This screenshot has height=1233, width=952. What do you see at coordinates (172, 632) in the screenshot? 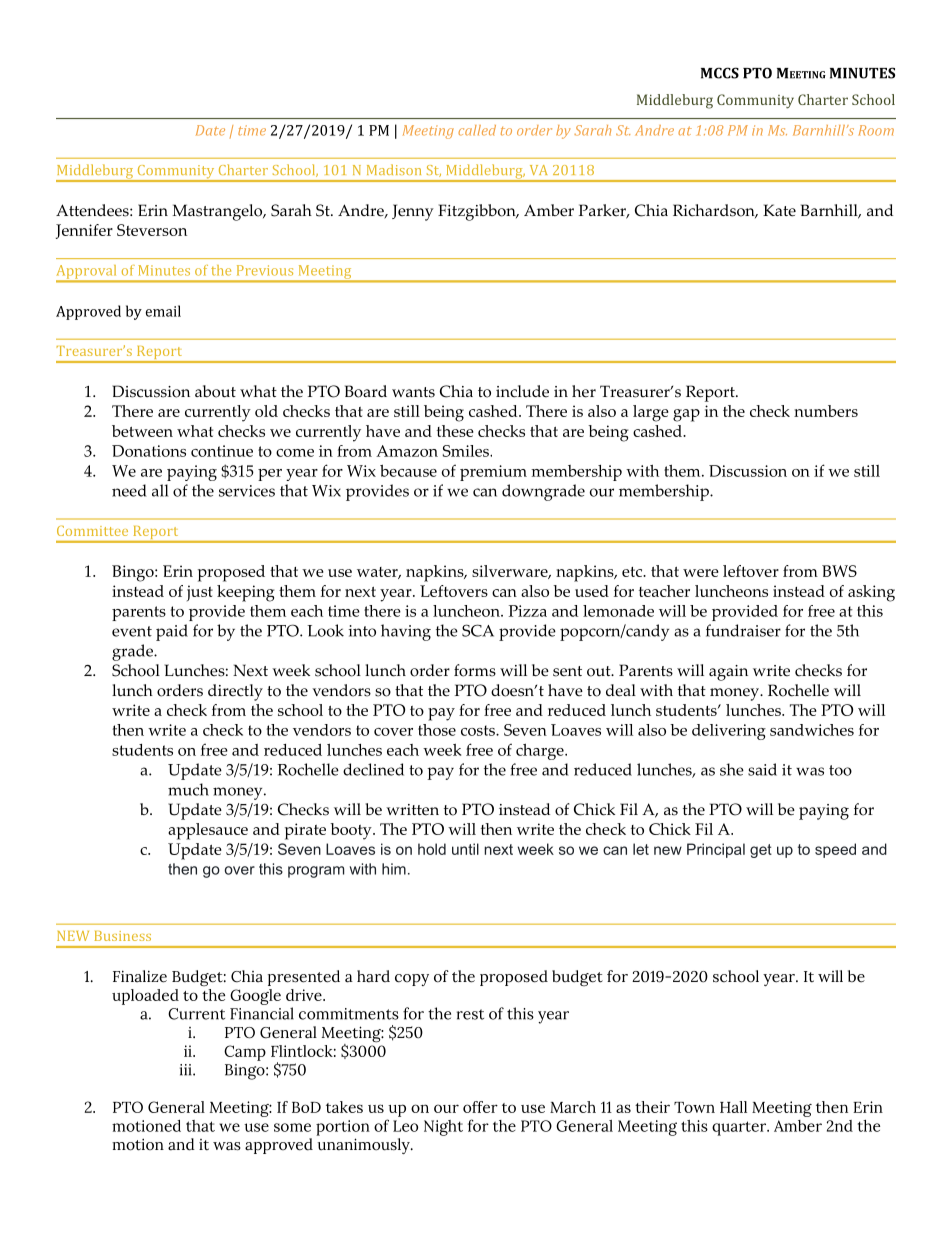
I see `paid` at bounding box center [172, 632].
